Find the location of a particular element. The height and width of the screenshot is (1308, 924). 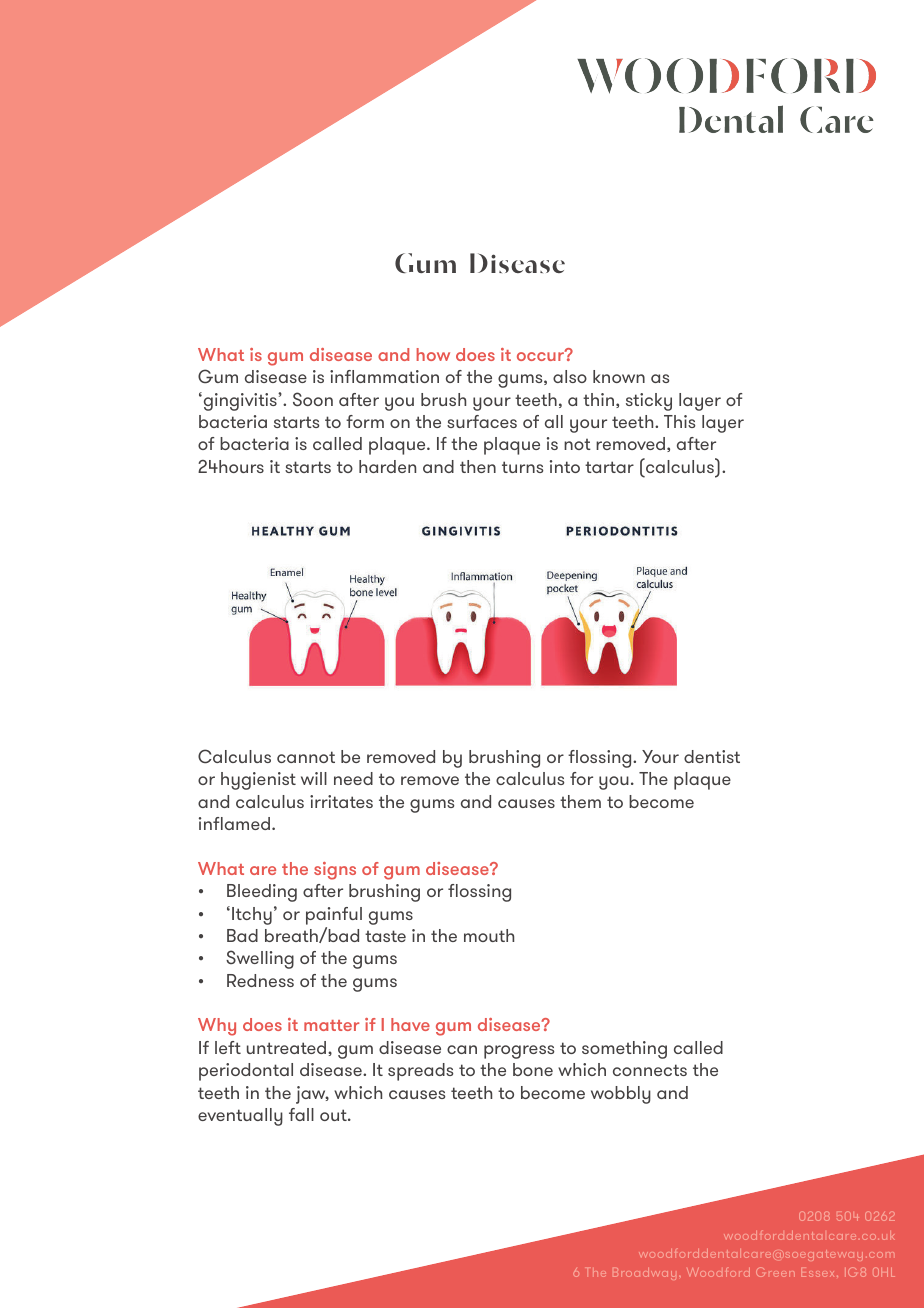

them is located at coordinates (580, 801).
